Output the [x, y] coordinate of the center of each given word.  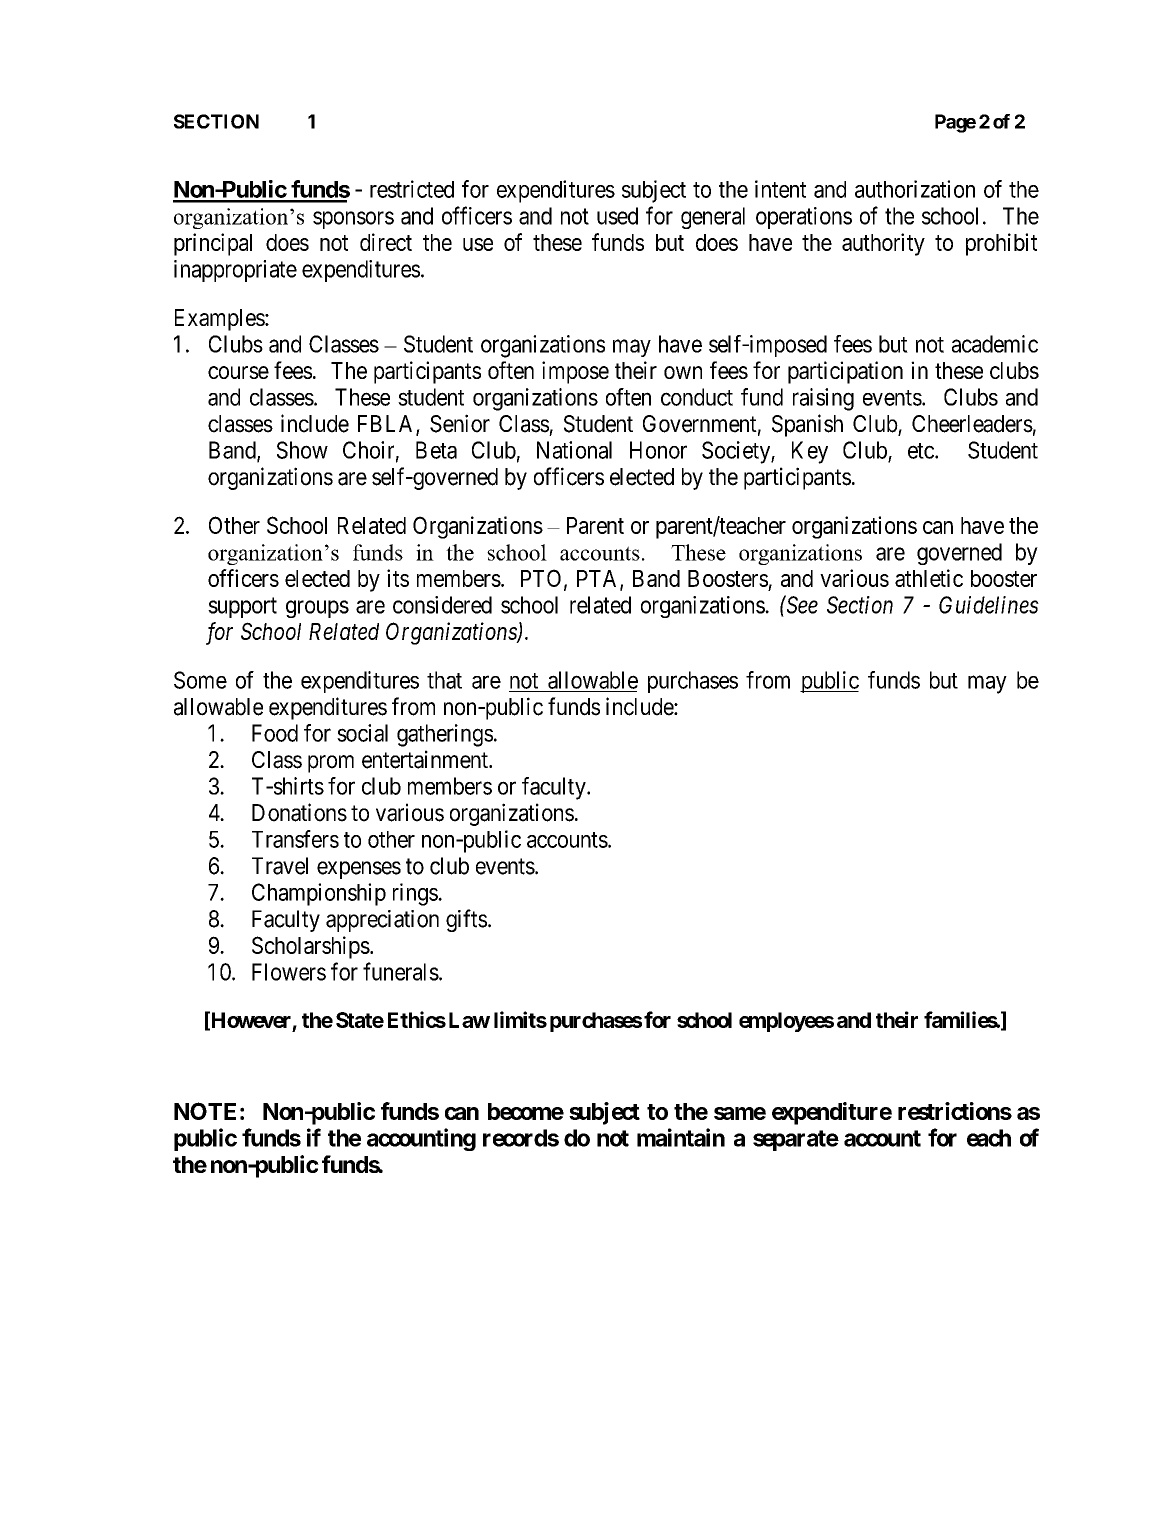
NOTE [205, 1111]
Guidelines [989, 605]
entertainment [426, 759]
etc [922, 451]
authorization [915, 189]
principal [213, 244]
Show [302, 450]
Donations [299, 812]
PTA [599, 579]
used [617, 216]
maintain [681, 1137]
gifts [466, 920]
